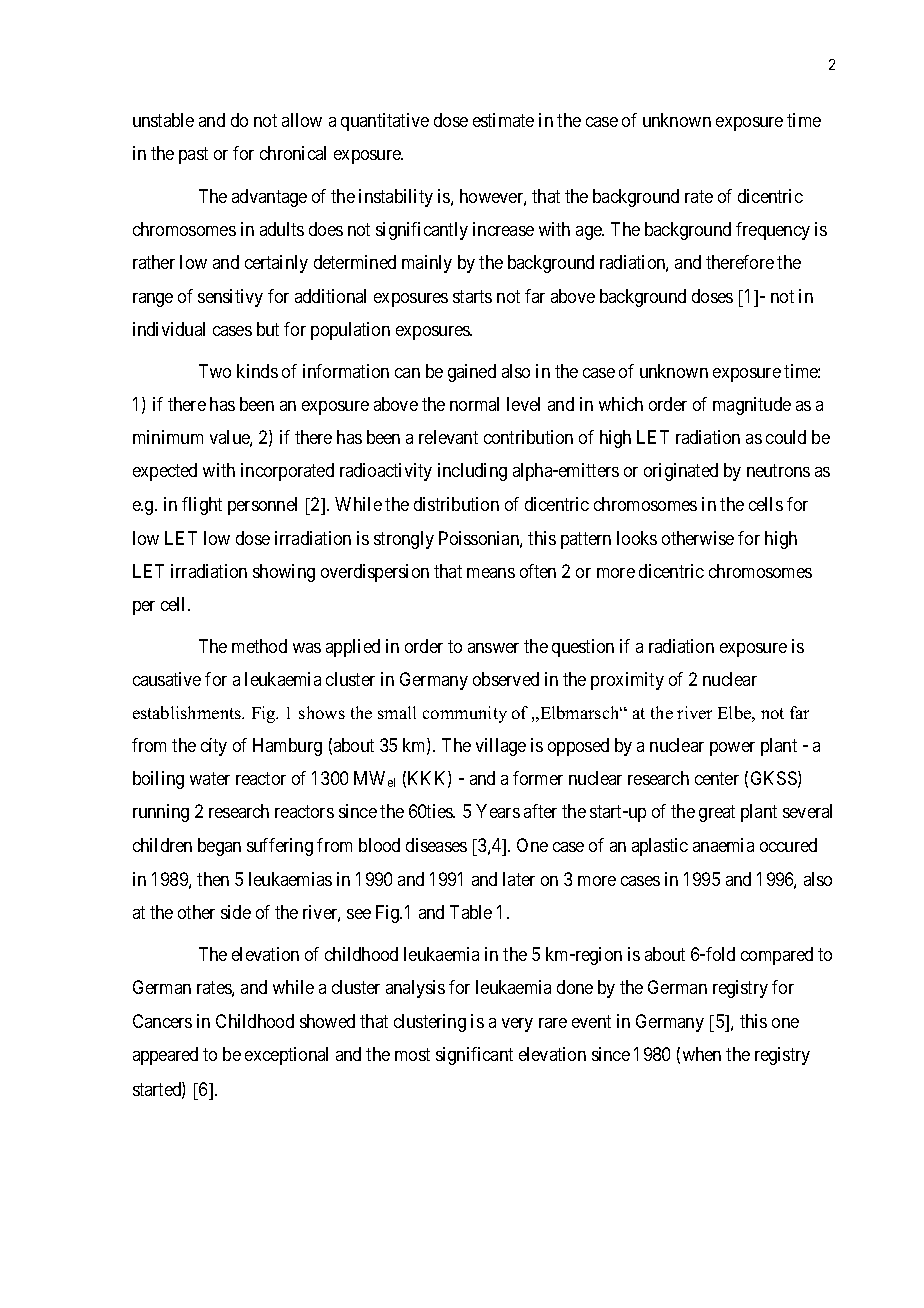 This image has width=924, height=1308. I want to click on originated, so click(681, 472).
